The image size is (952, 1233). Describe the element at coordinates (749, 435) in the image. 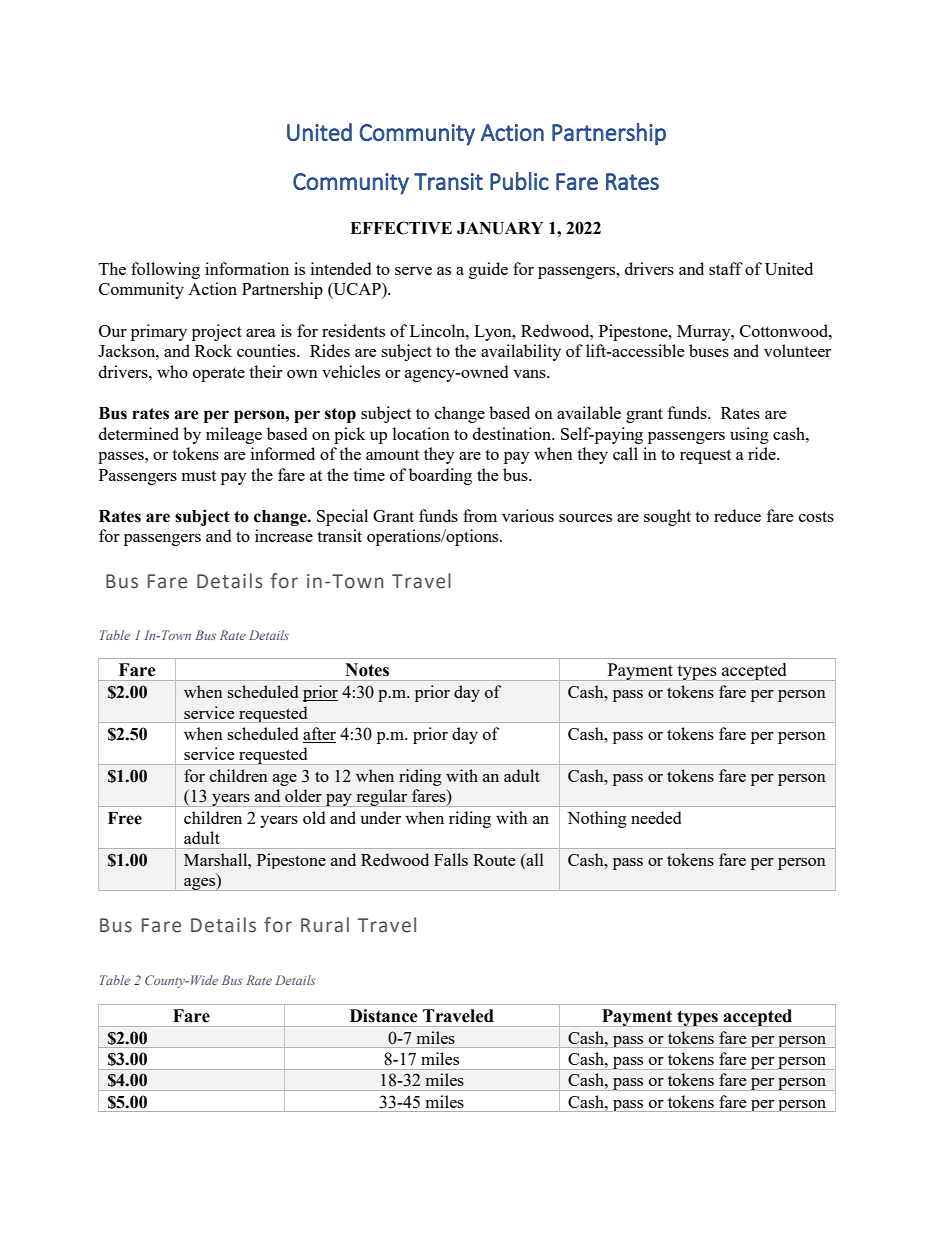

I see `using` at that location.
